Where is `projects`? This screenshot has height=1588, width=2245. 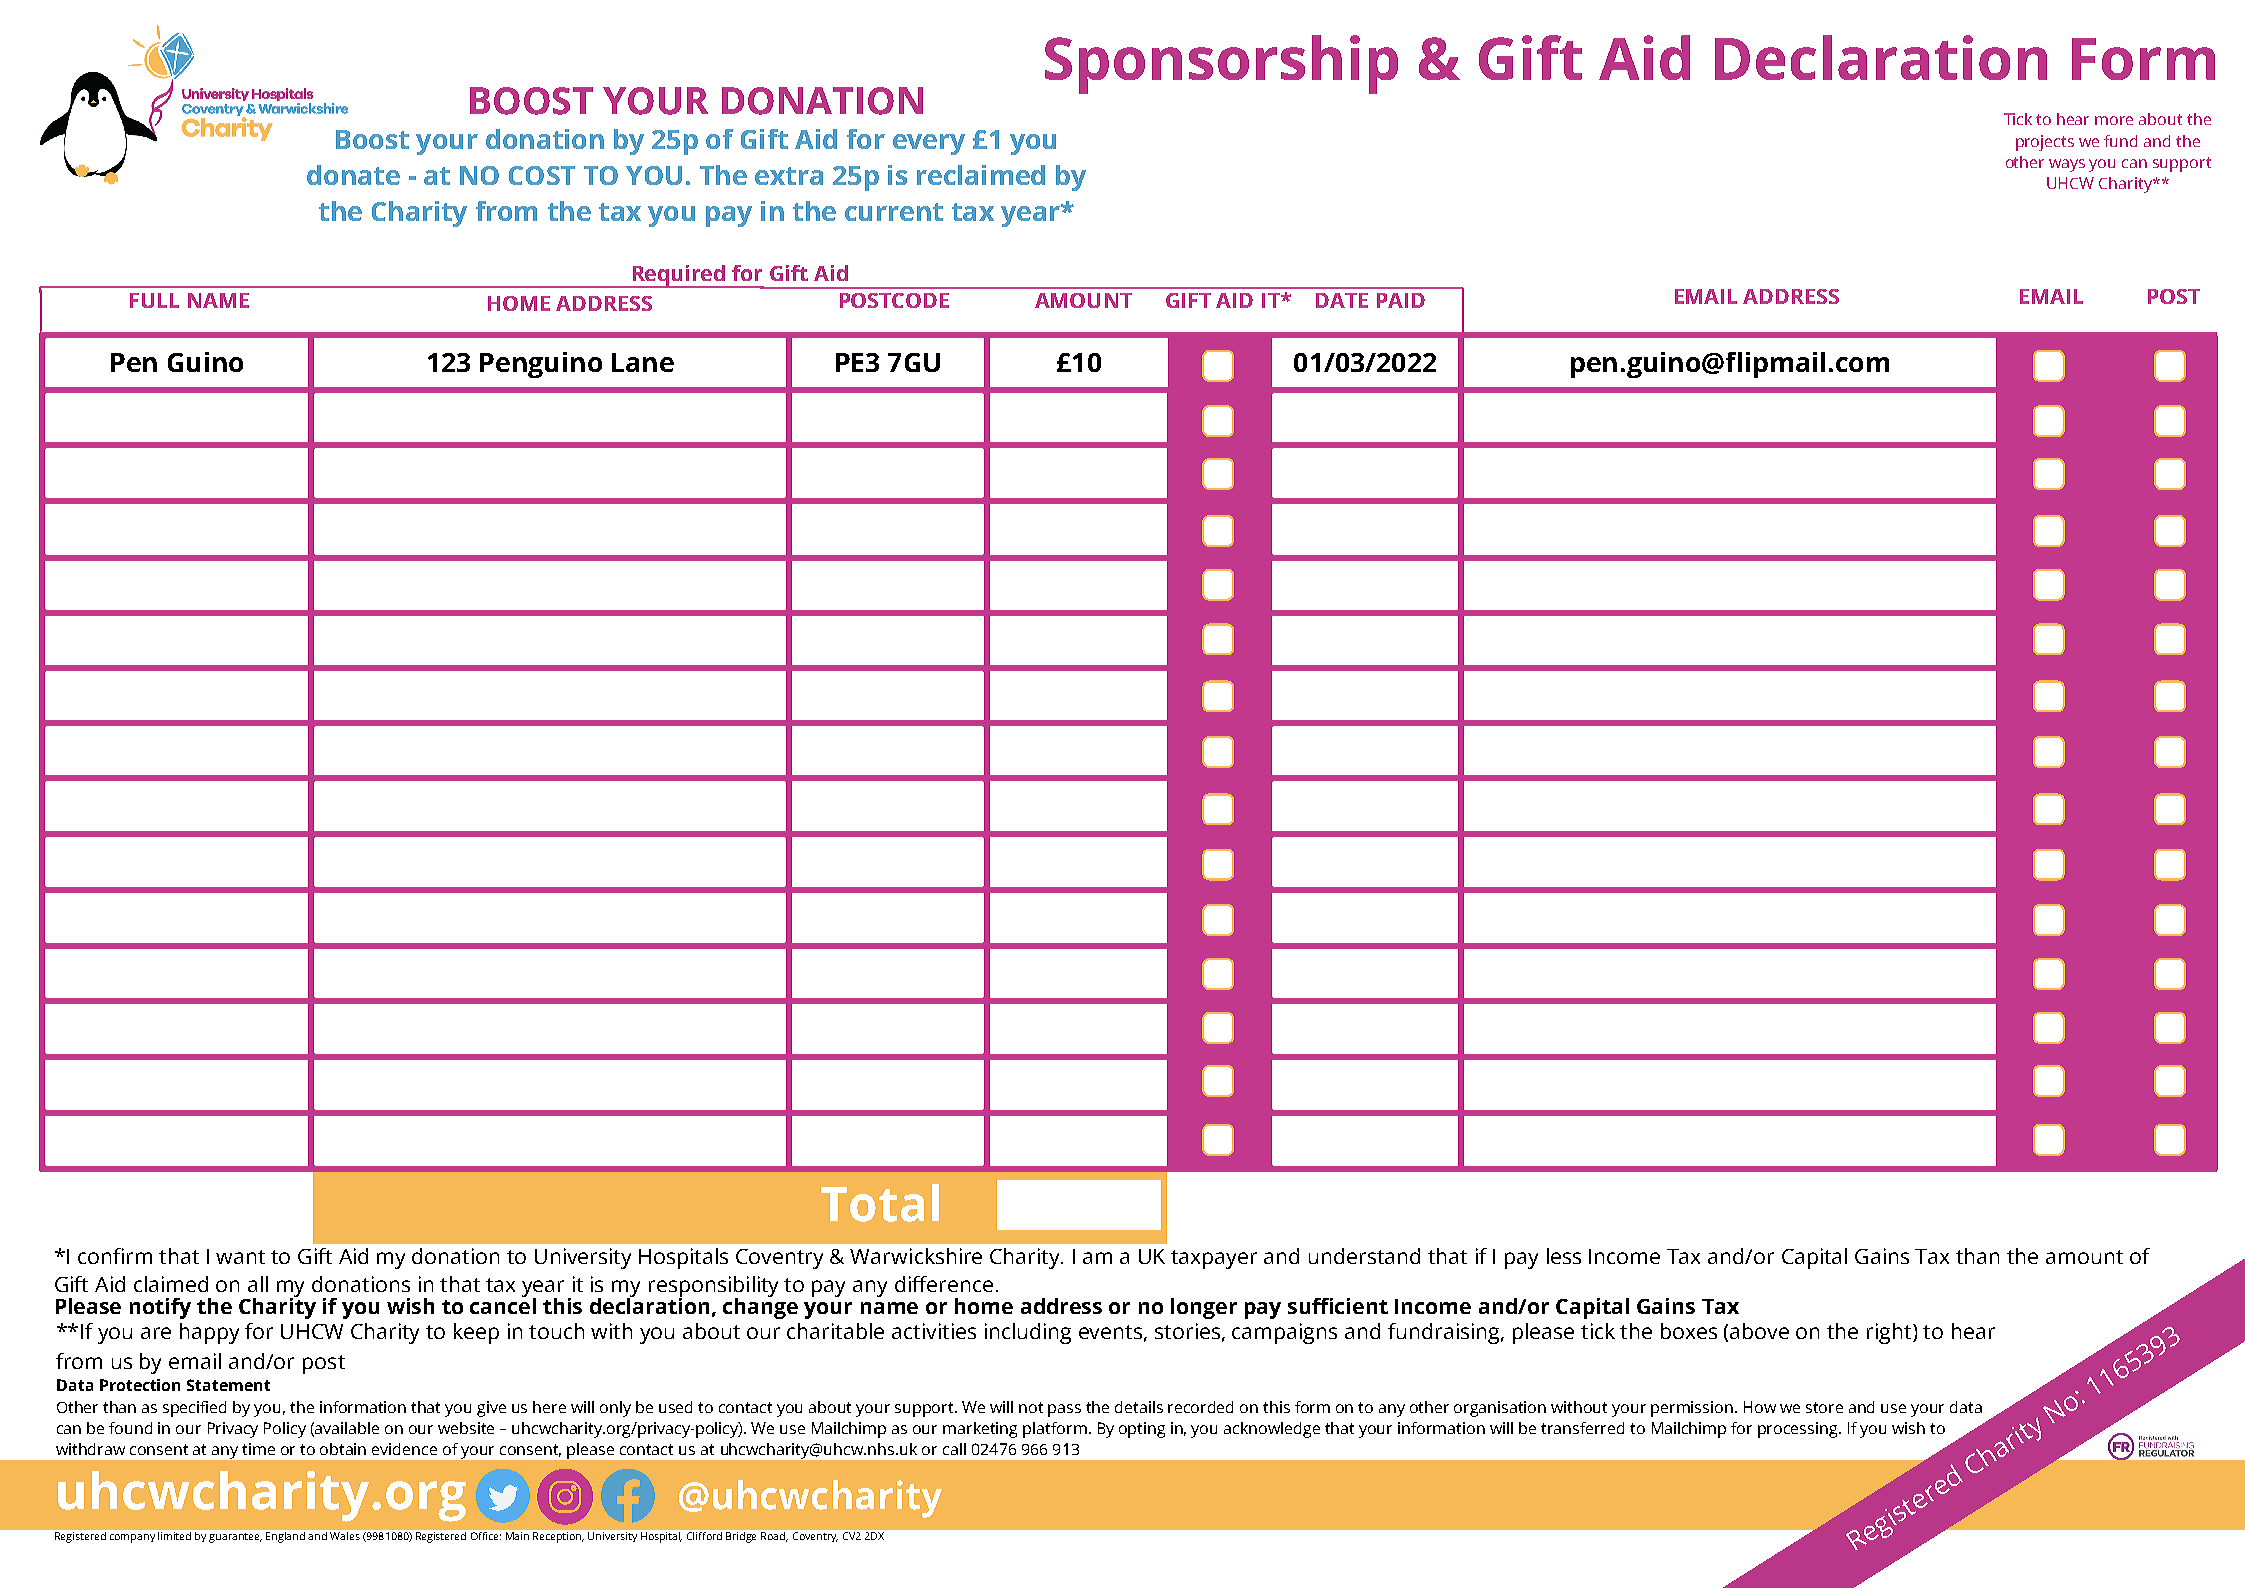
projects is located at coordinates (2045, 143).
